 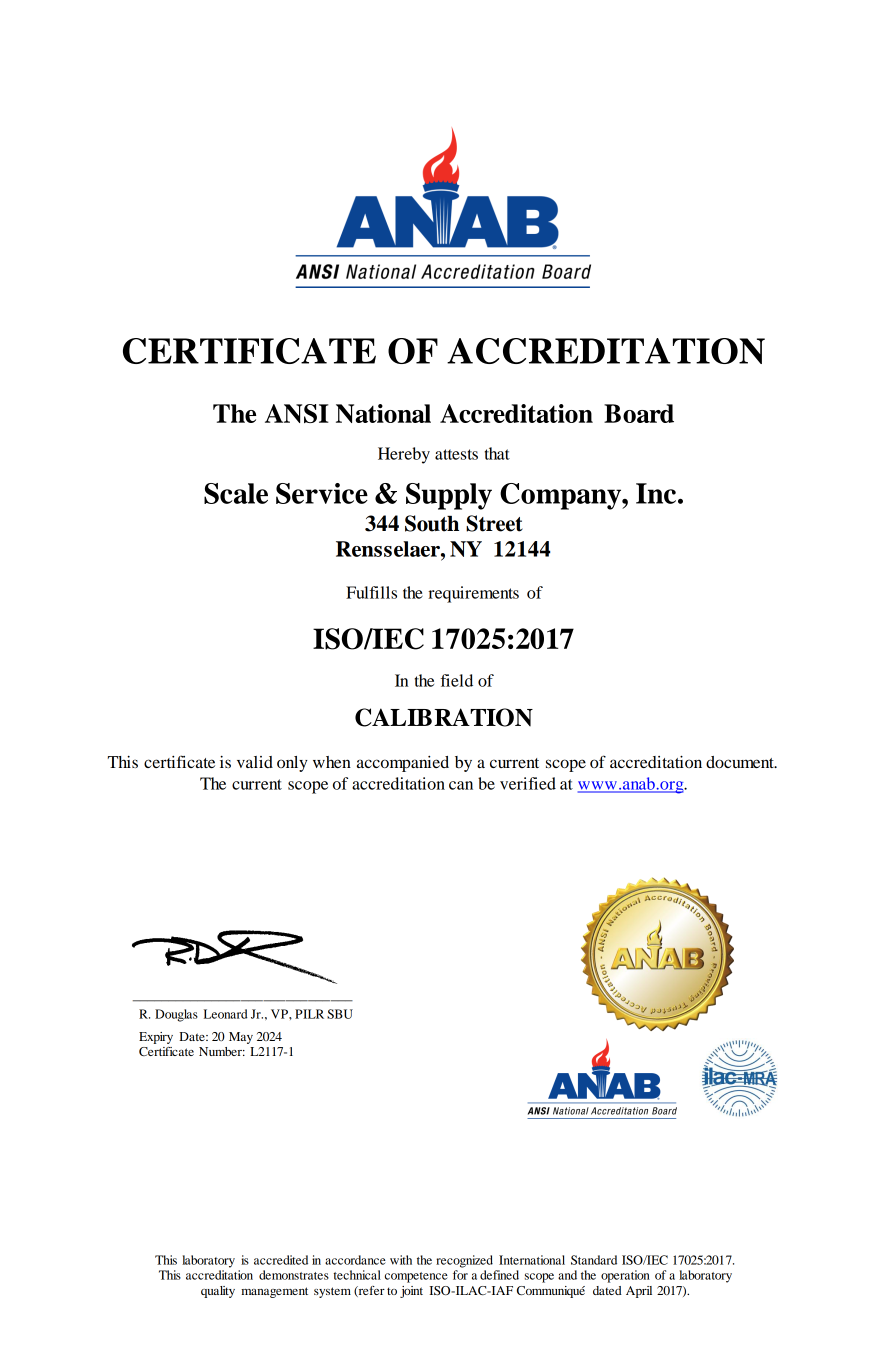 I want to click on for, so click(x=460, y=1275).
